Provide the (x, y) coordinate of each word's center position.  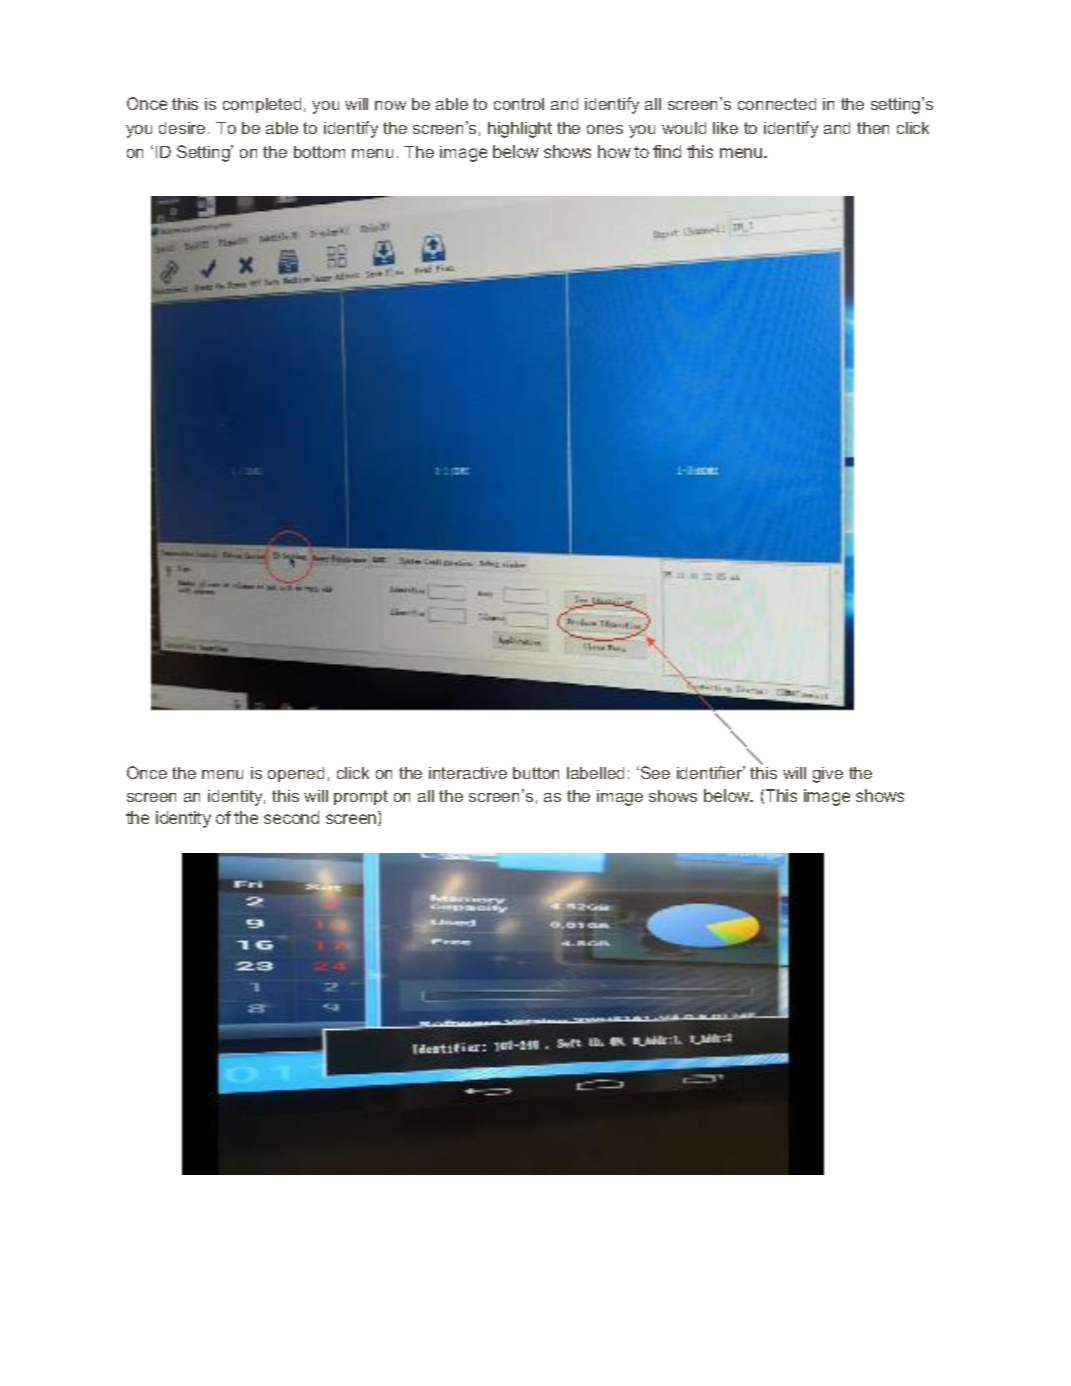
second (291, 817)
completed (262, 105)
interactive (468, 773)
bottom (319, 152)
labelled (595, 773)
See (655, 772)
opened (296, 774)
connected (777, 104)
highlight (520, 130)
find (667, 151)
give (828, 775)
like (725, 128)
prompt (361, 797)
